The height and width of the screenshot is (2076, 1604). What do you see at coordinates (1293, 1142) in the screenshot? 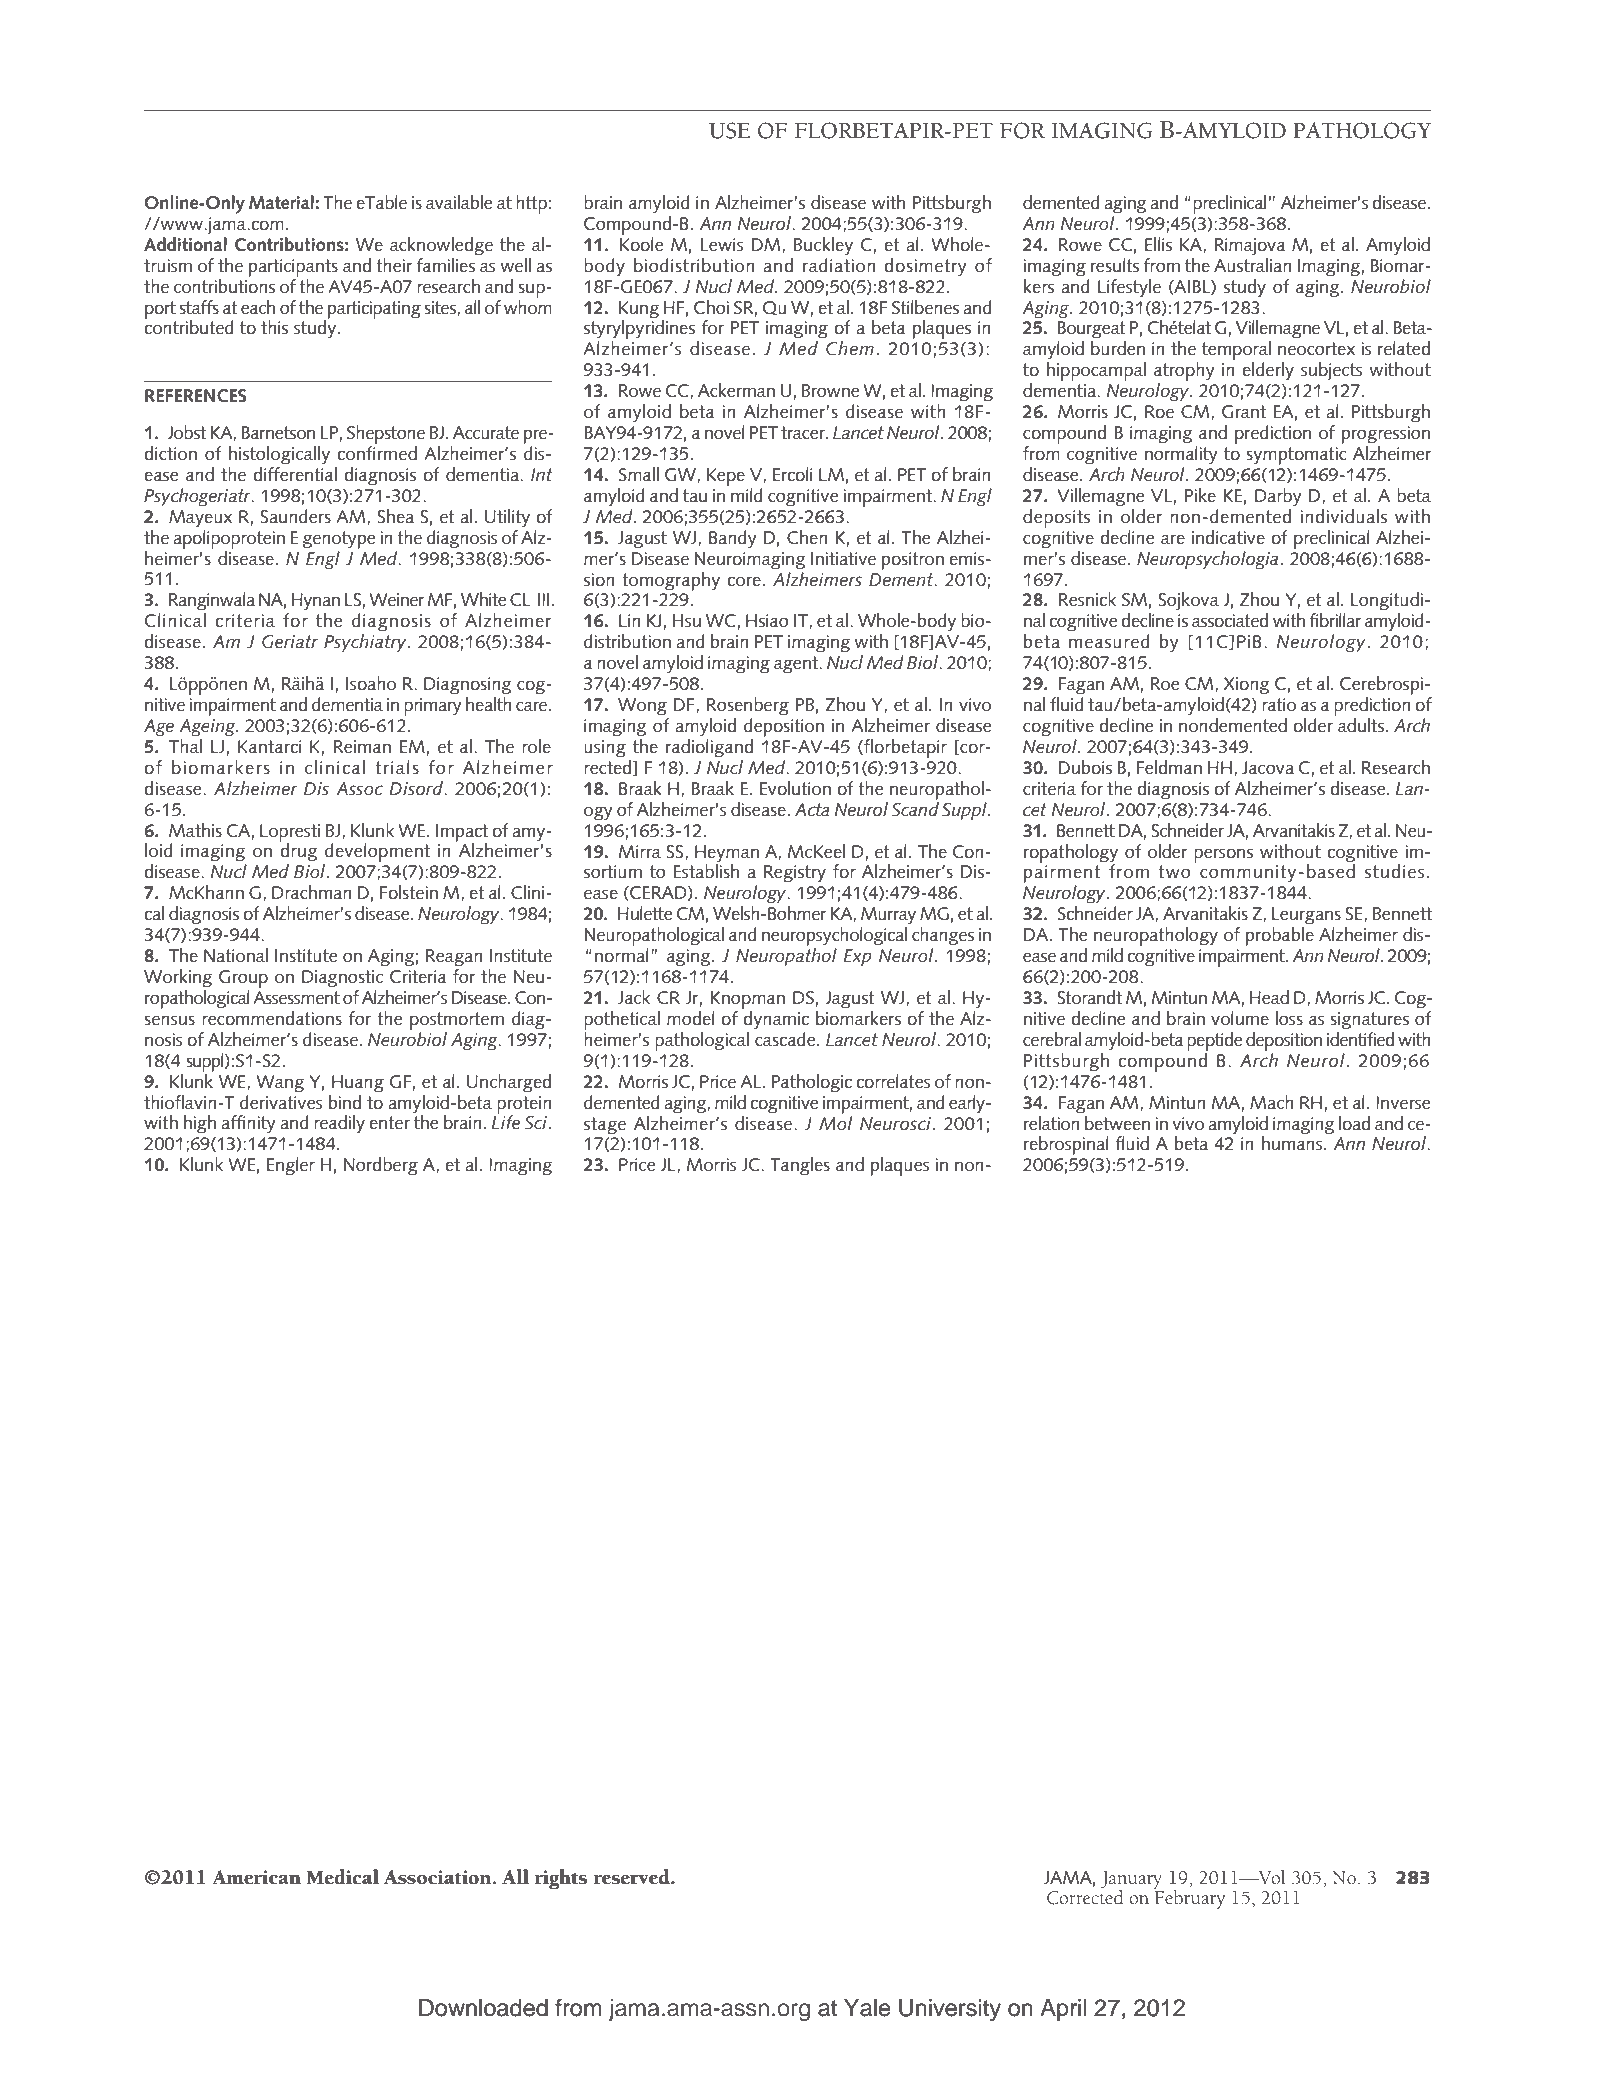
I see `humans` at bounding box center [1293, 1142].
